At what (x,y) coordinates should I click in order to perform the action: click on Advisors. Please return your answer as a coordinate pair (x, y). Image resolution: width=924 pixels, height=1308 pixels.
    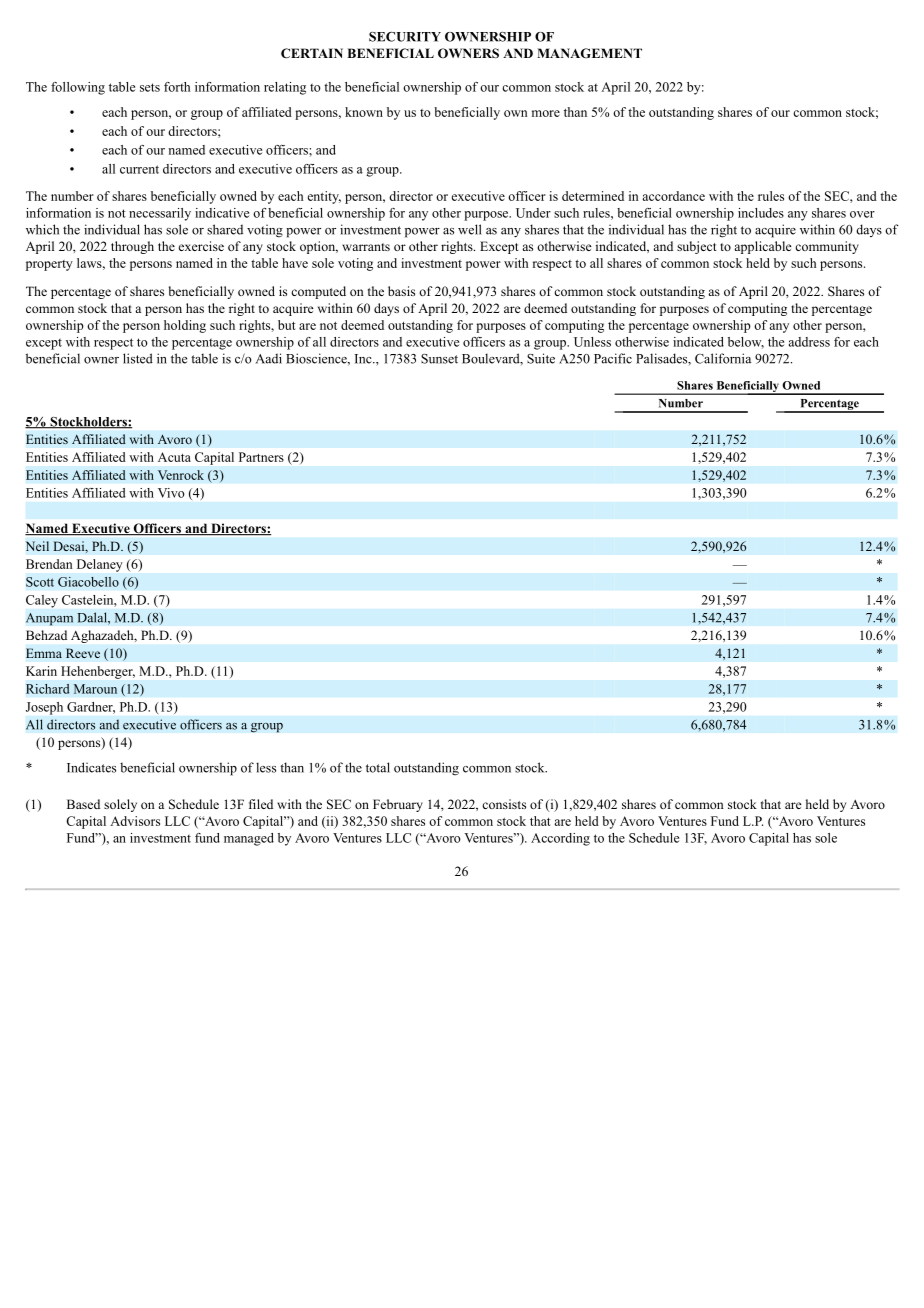
    Looking at the image, I should click on (135, 821).
